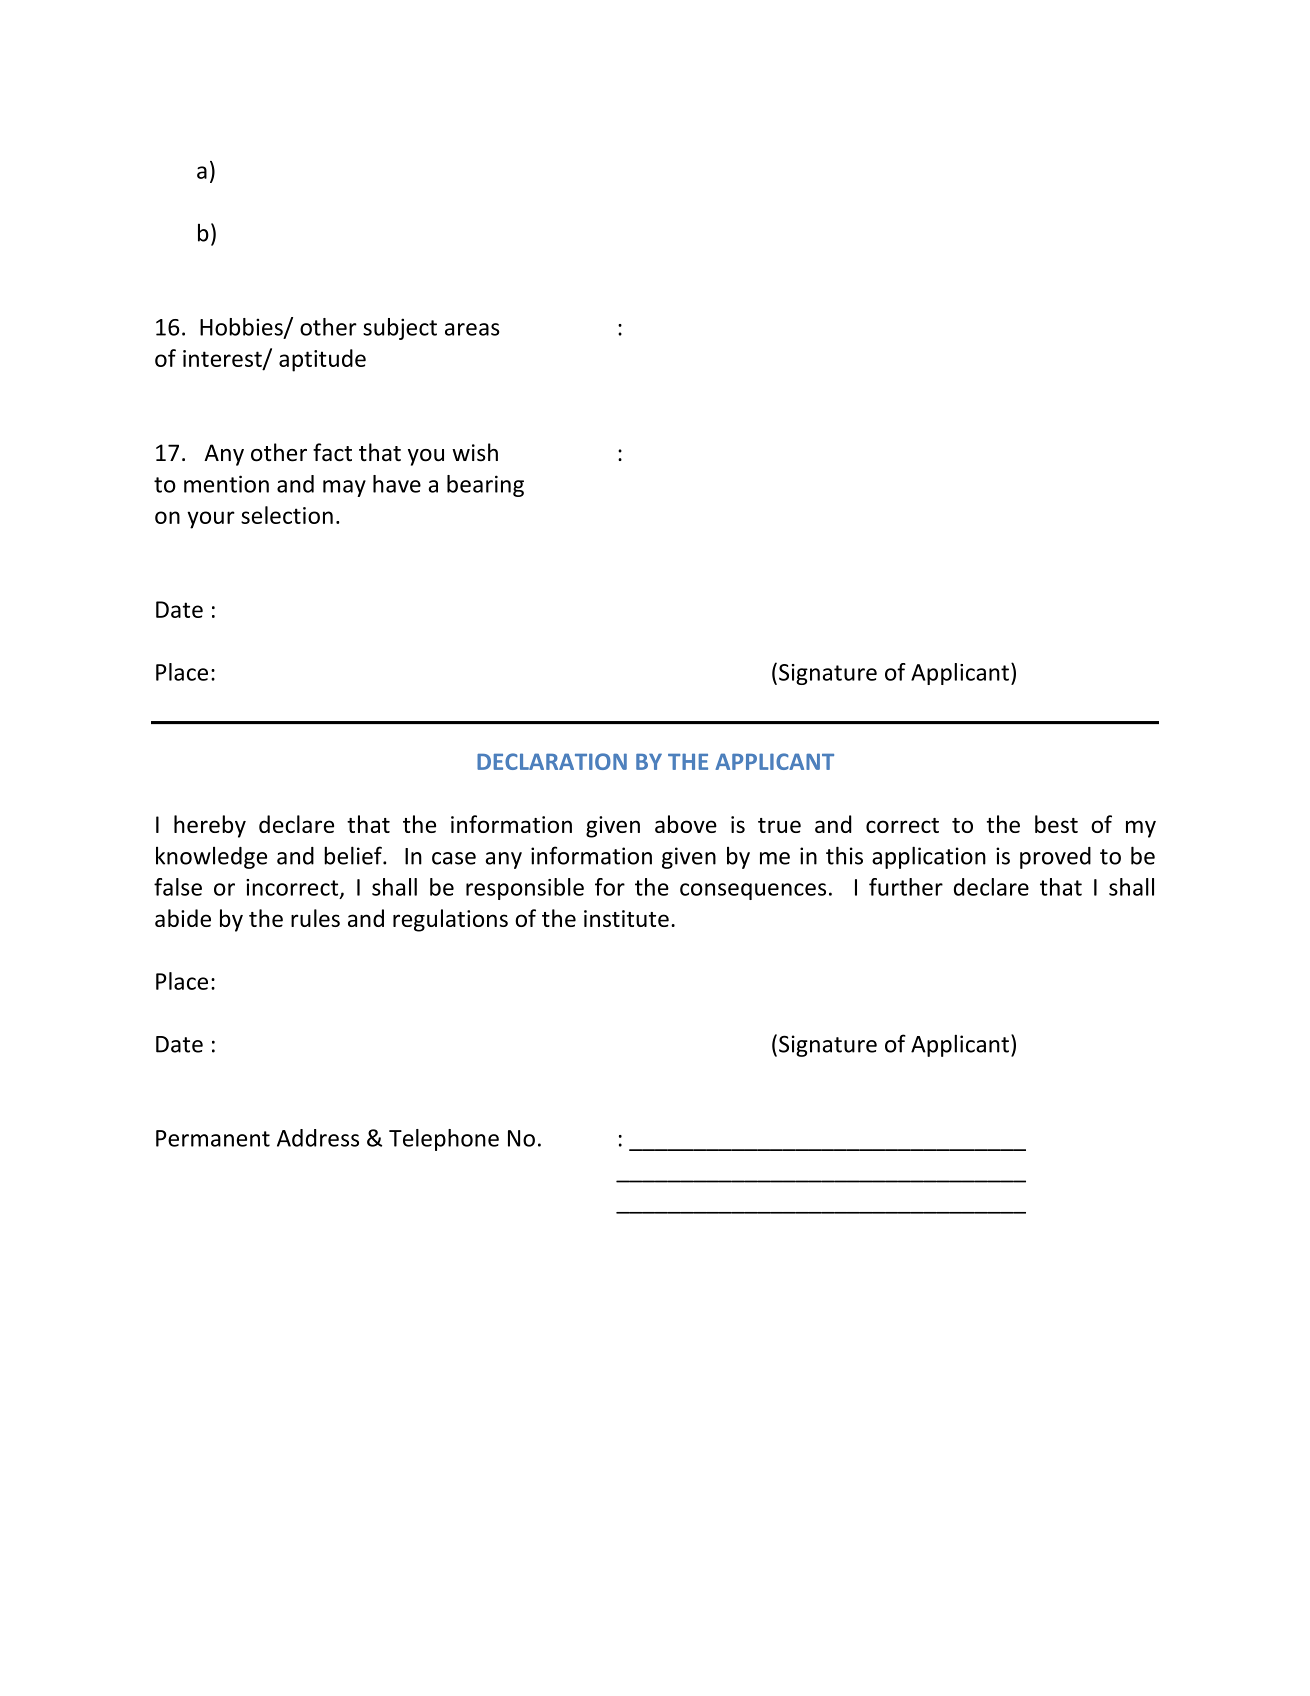 This document has width=1310, height=1696. What do you see at coordinates (485, 486) in the document?
I see `bearing` at bounding box center [485, 486].
